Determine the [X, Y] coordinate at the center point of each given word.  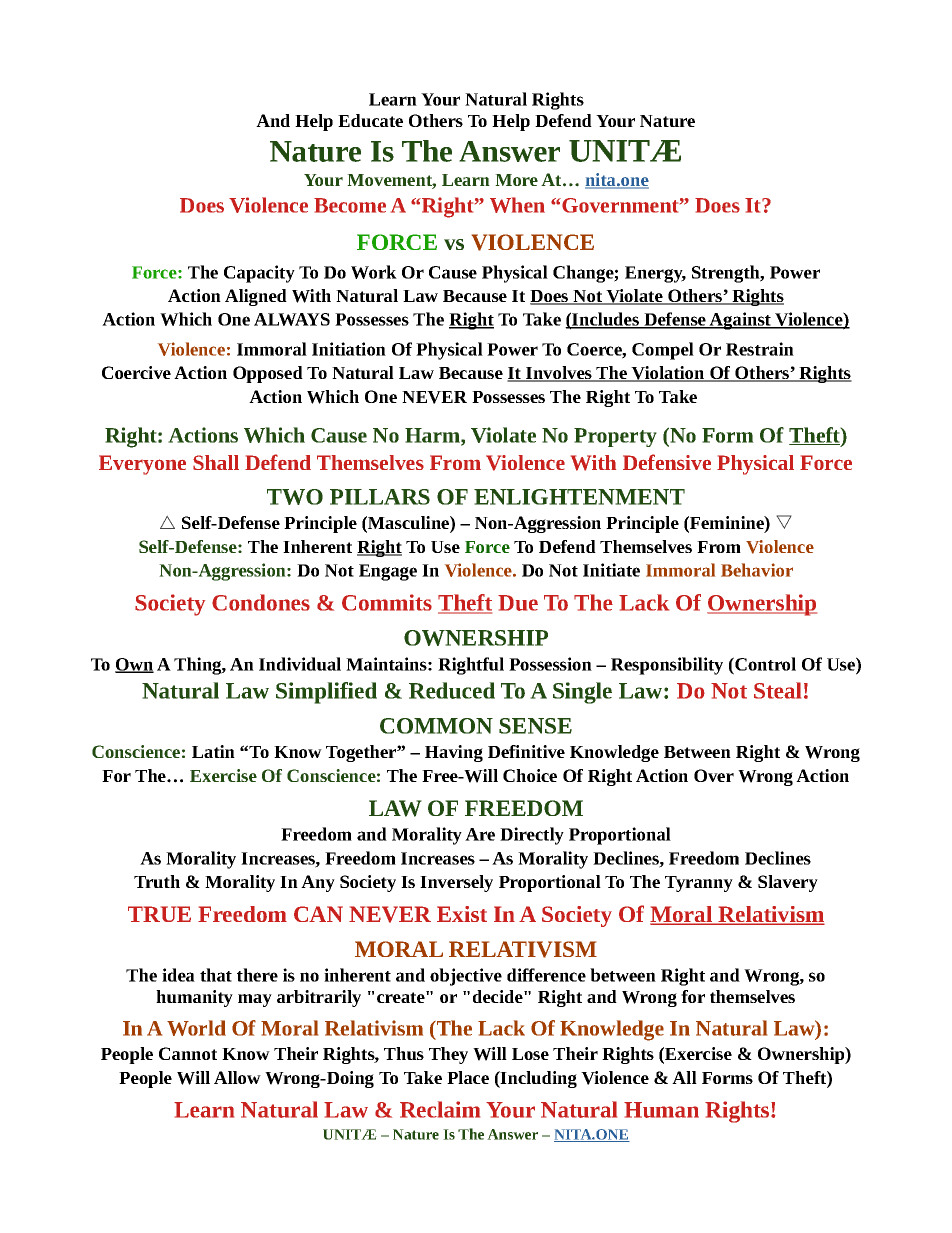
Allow [237, 1077]
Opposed [268, 374]
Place [468, 1077]
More [516, 180]
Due [518, 603]
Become [350, 205]
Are [480, 834]
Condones [261, 602]
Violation [668, 374]
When [517, 205]
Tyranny [699, 884]
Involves [559, 374]
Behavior [757, 570]
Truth [157, 881]
